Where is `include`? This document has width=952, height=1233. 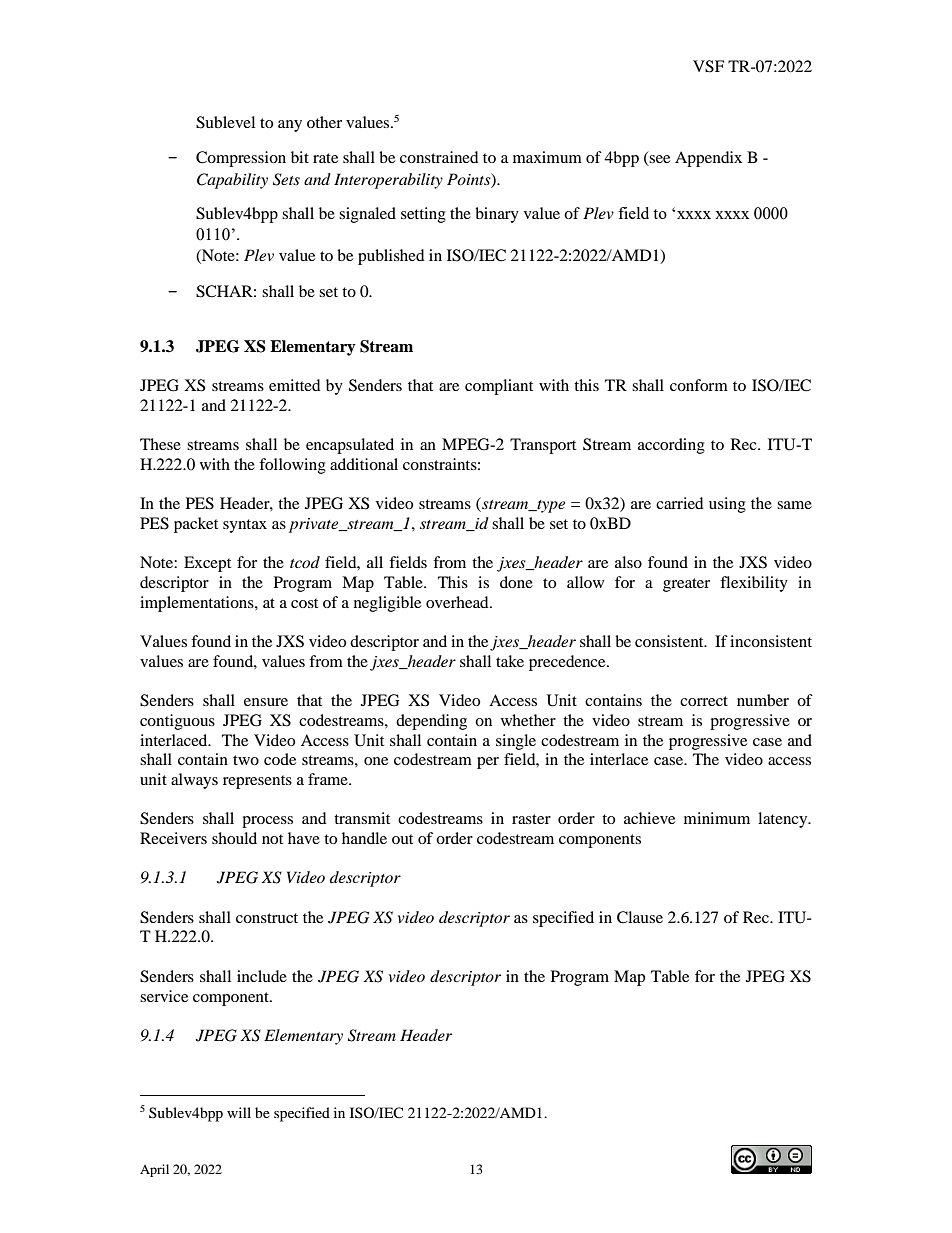 include is located at coordinates (262, 976).
